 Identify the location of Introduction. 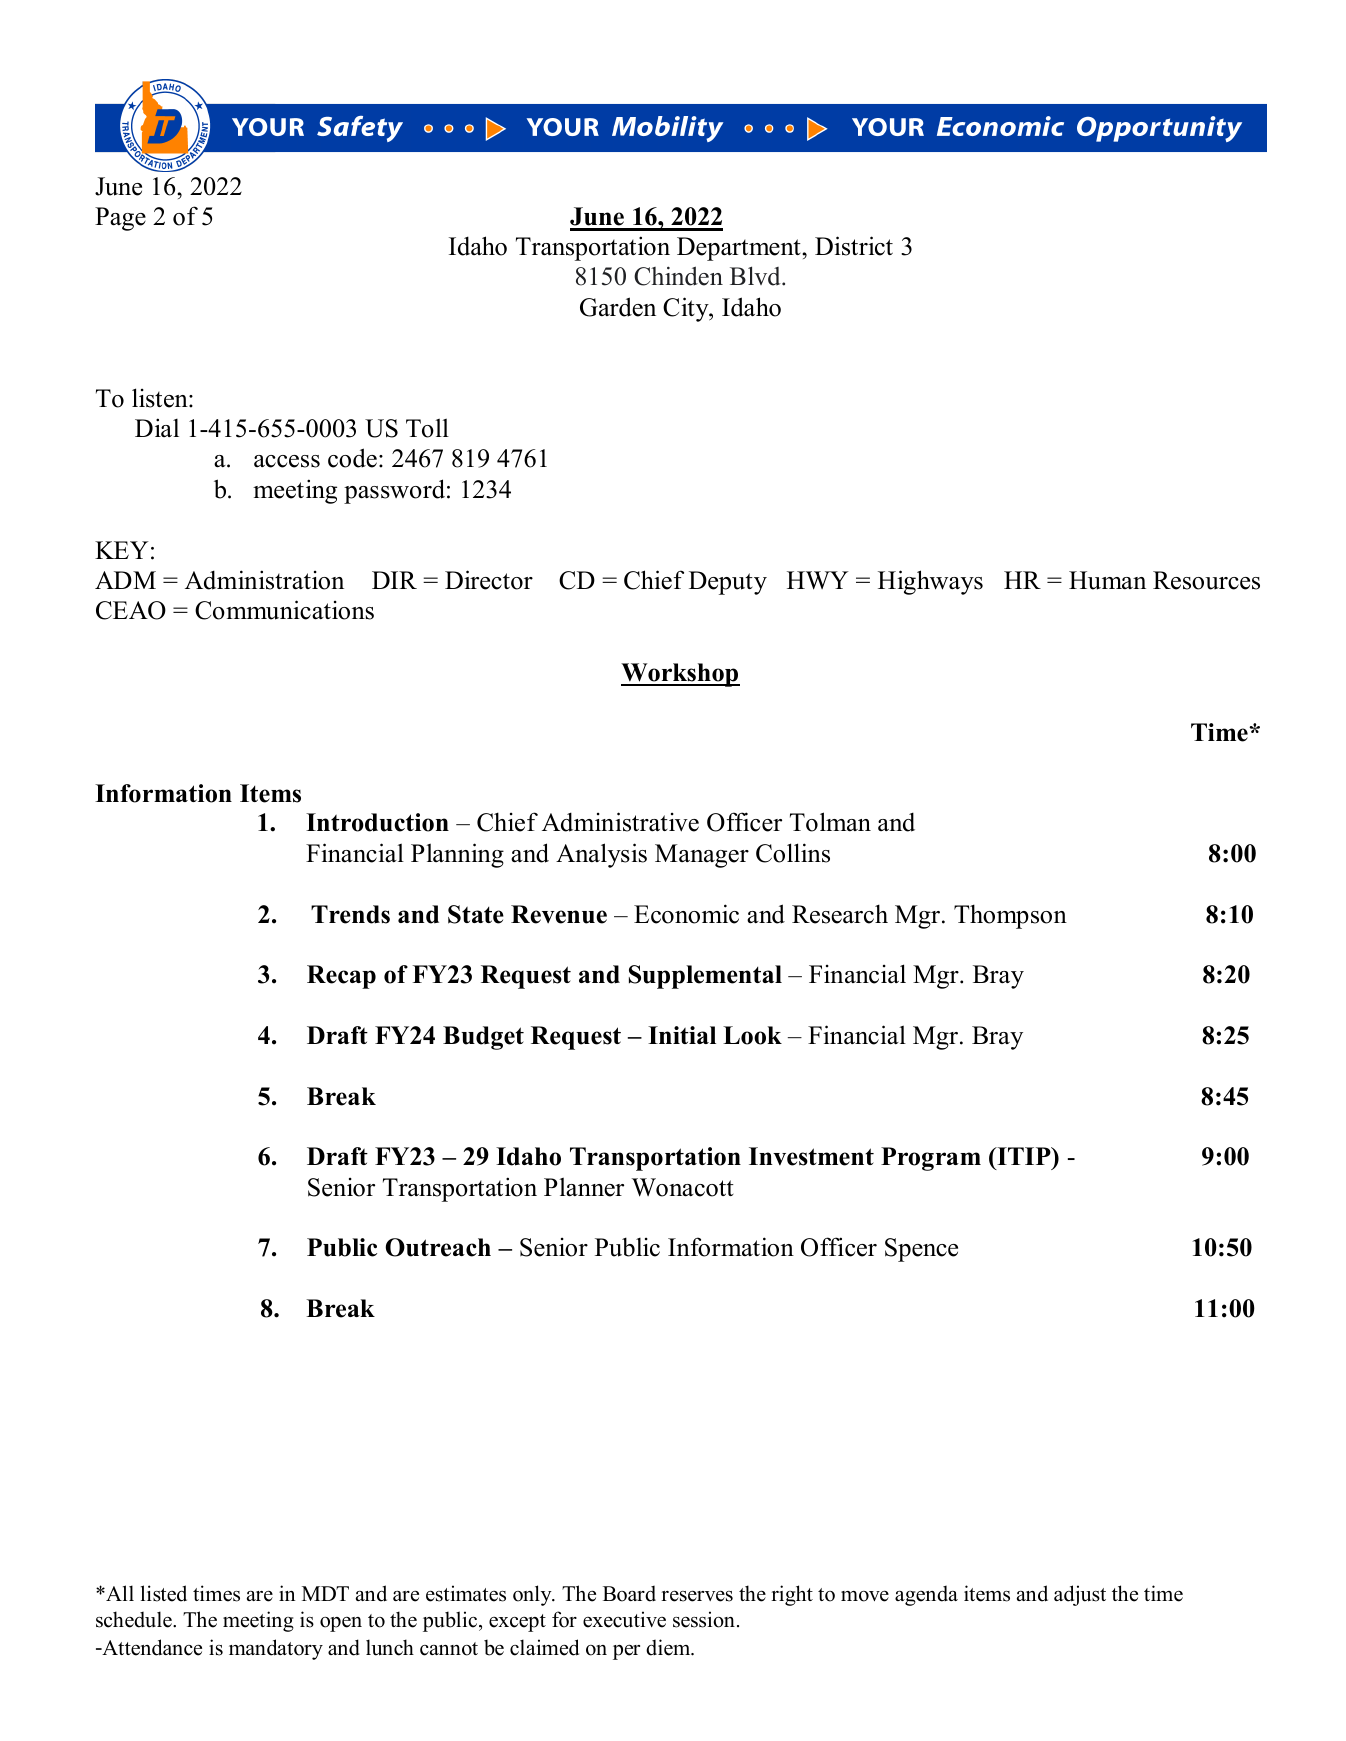
(377, 822).
